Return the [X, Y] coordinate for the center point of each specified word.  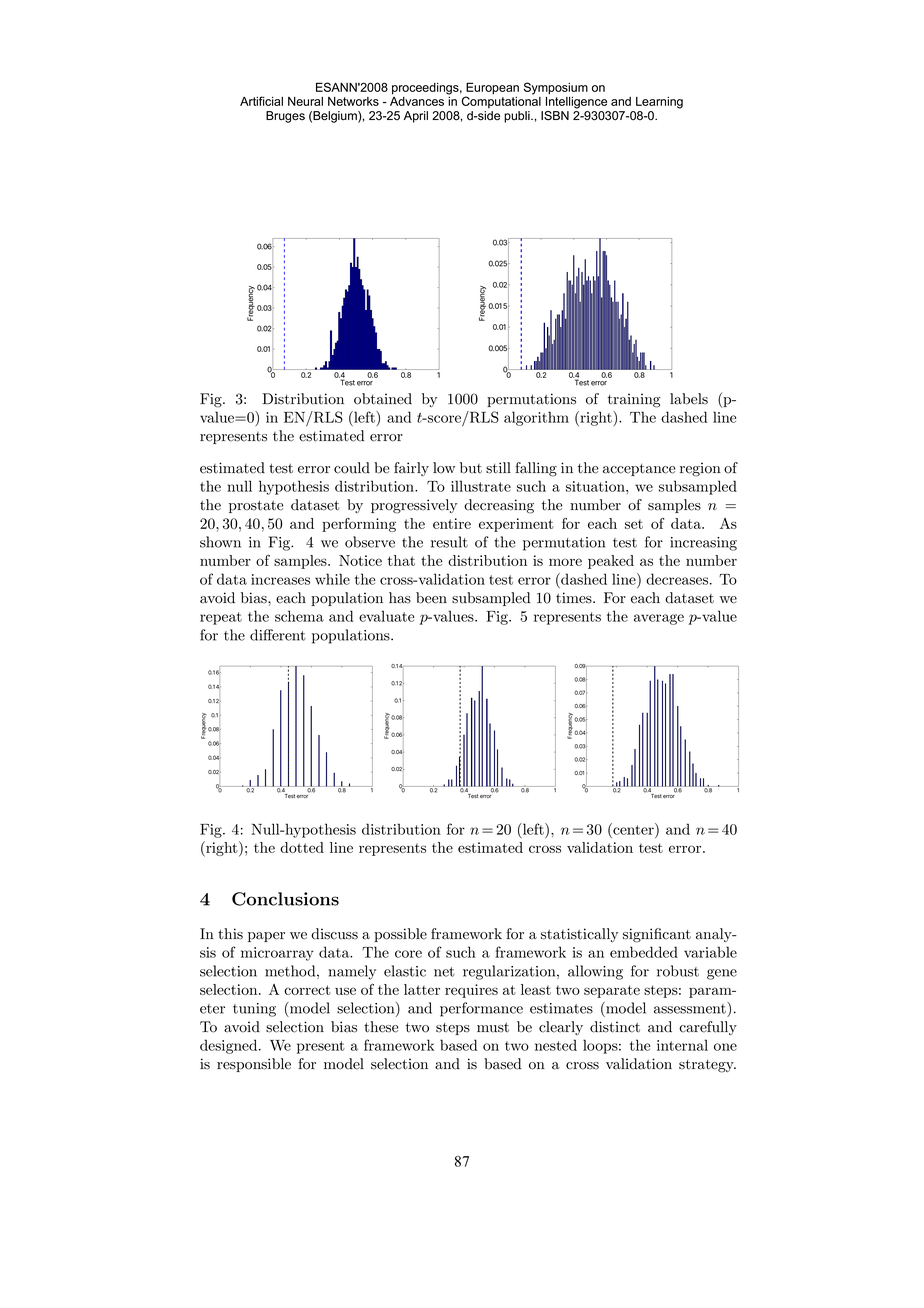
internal [682, 1045]
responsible [254, 1065]
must [493, 1028]
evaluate [386, 616]
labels [689, 399]
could [352, 468]
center [633, 829]
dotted [302, 847]
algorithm [536, 418]
